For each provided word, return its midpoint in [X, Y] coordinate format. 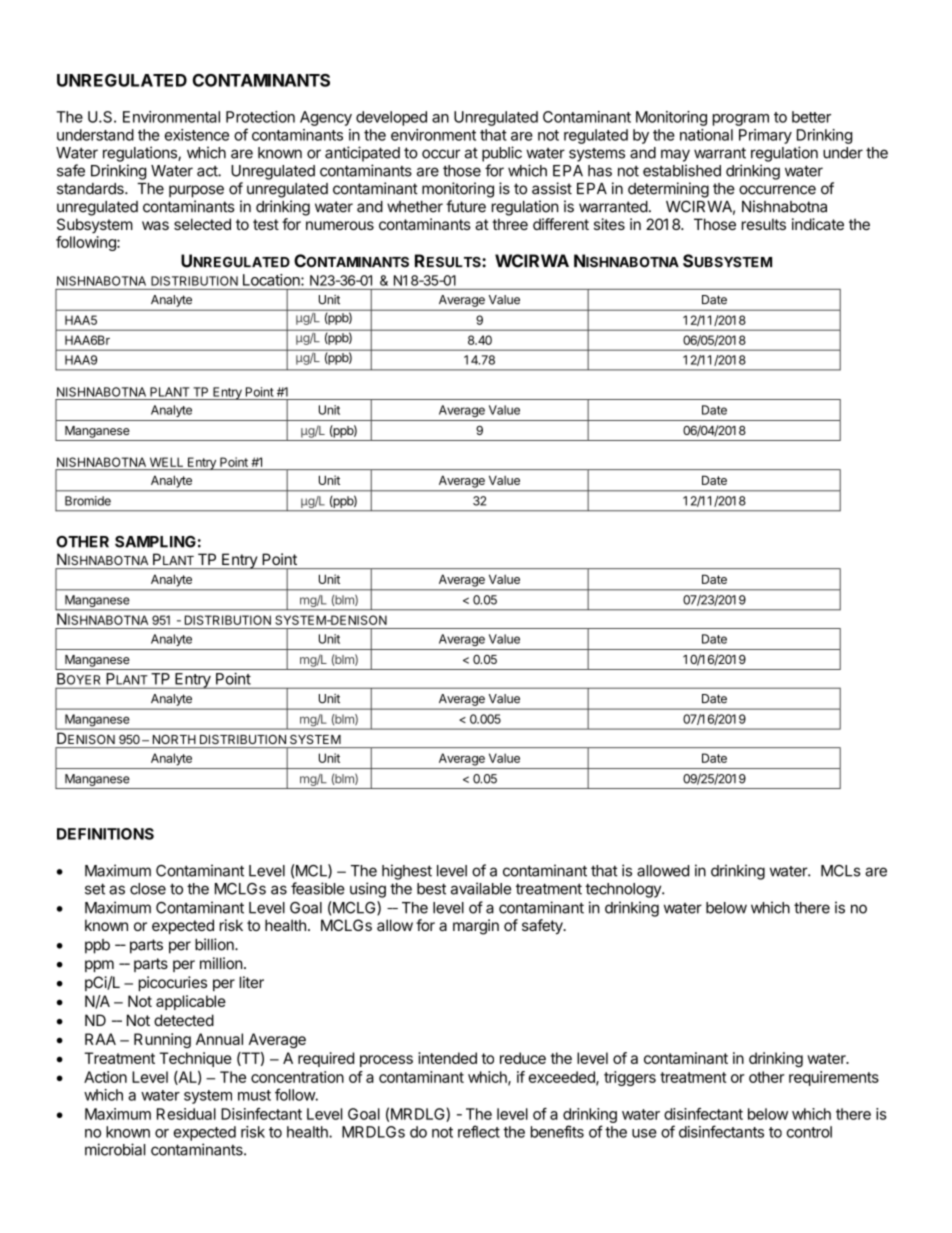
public [502, 154]
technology [624, 890]
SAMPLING [155, 542]
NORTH [174, 739]
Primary [765, 136]
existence [197, 135]
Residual [186, 1114]
